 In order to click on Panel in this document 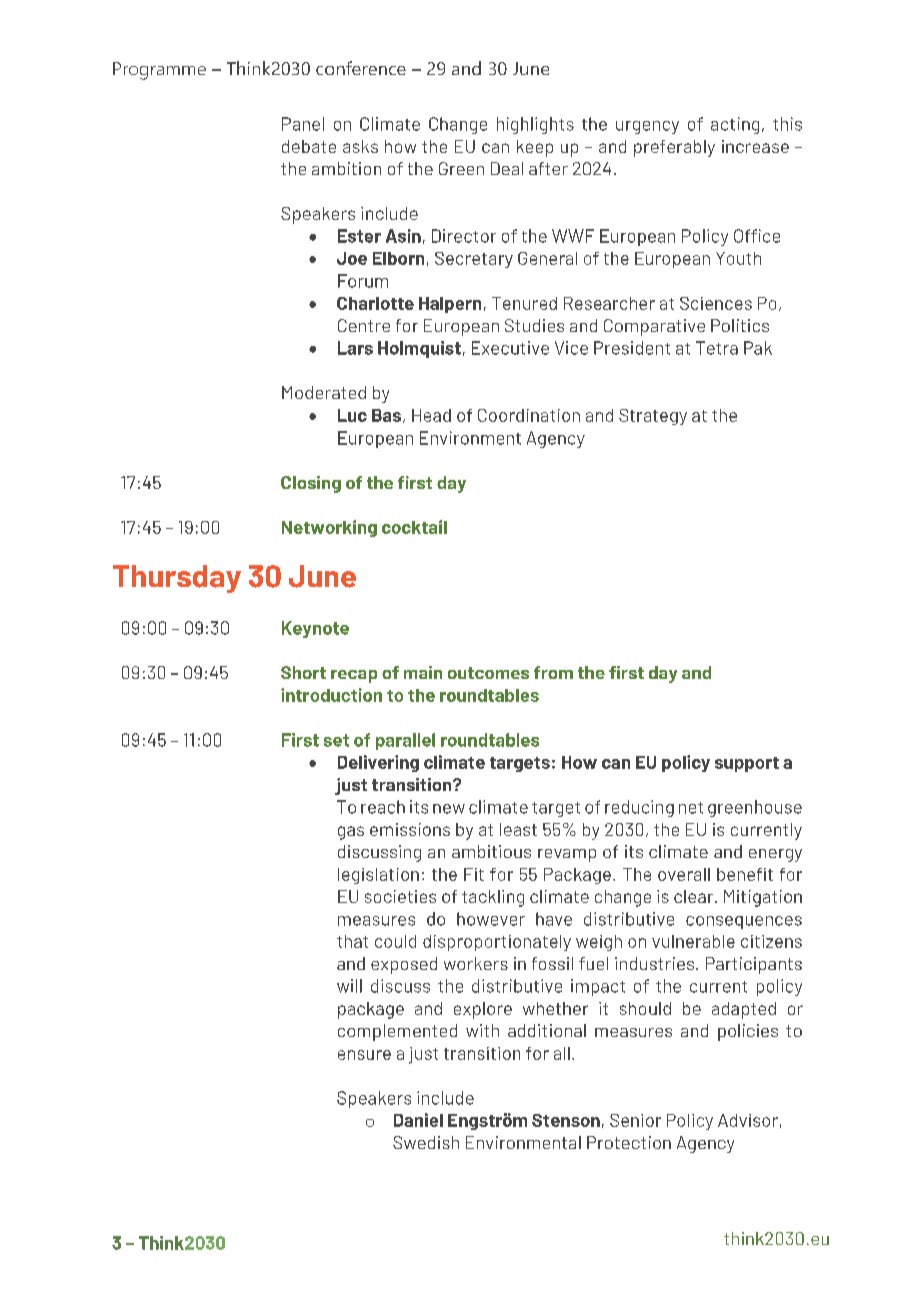, I will do `click(303, 124)`.
